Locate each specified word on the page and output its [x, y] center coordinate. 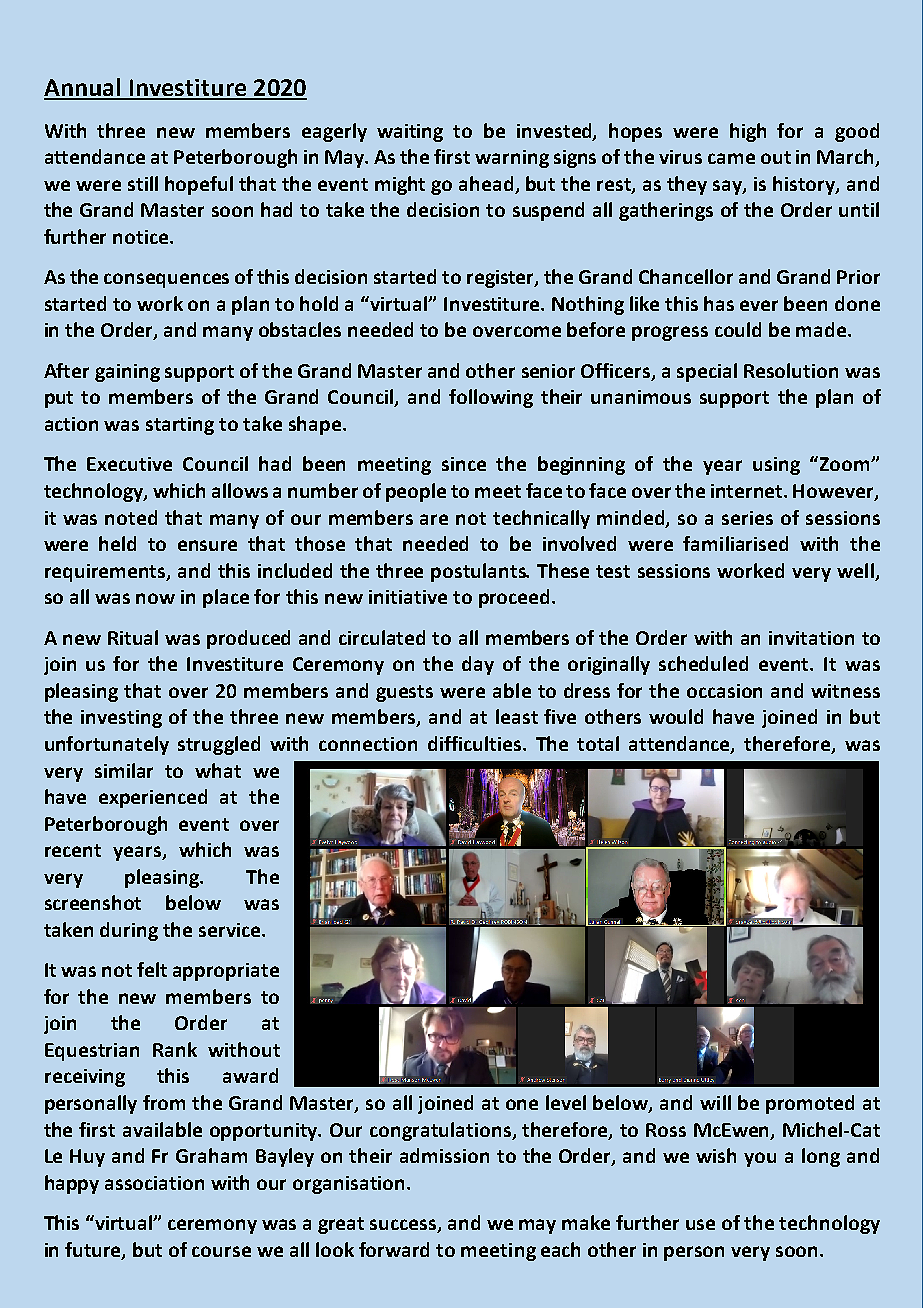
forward [394, 1249]
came [731, 158]
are [434, 519]
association [154, 1183]
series [747, 518]
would [676, 716]
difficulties [476, 743]
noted [131, 517]
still [143, 183]
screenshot [93, 902]
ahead [486, 183]
